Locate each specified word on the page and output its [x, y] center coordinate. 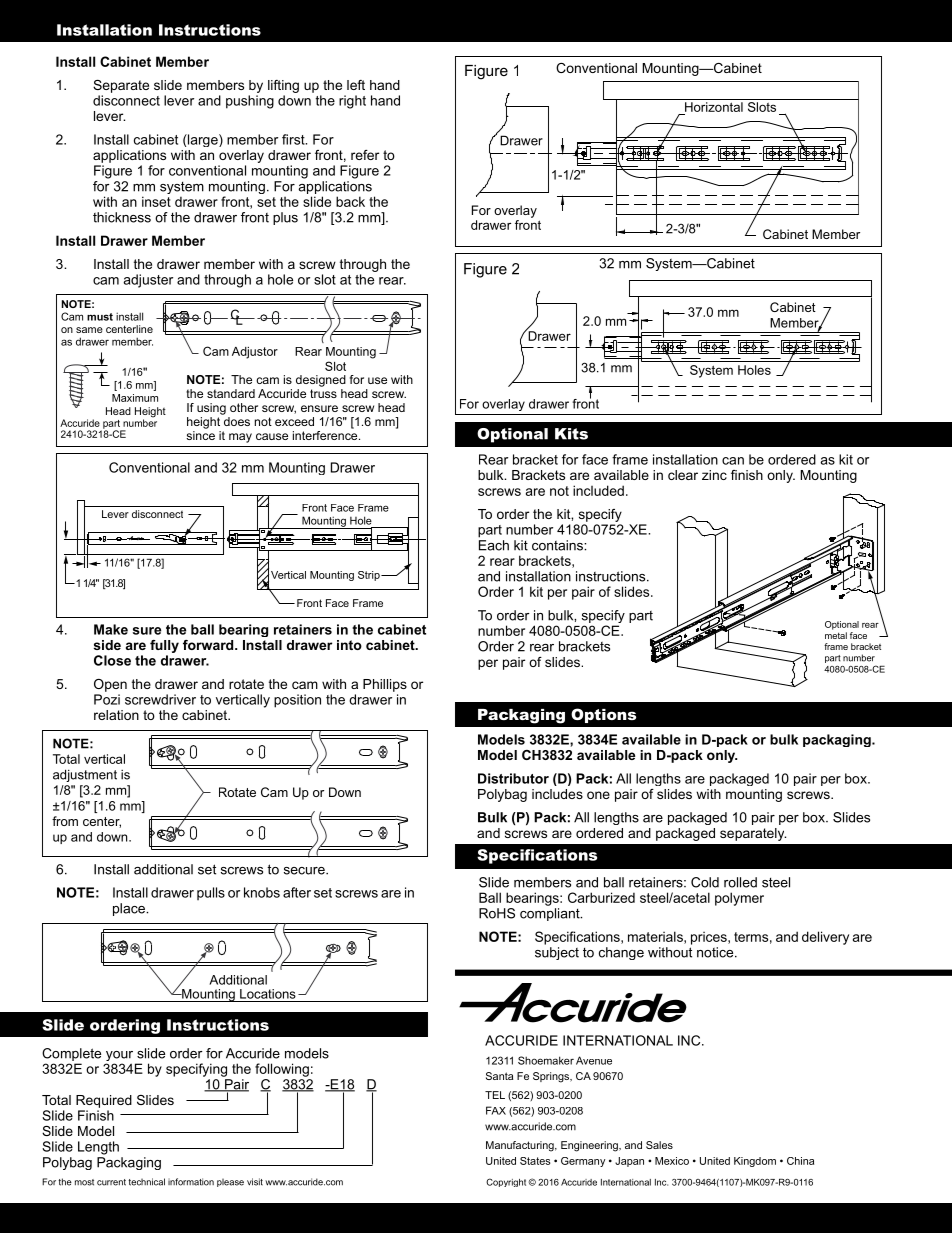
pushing [250, 102]
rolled [740, 882]
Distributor [513, 778]
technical [146, 1182]
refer [365, 155]
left [356, 85]
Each [494, 545]
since [200, 435]
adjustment [85, 775]
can [733, 461]
